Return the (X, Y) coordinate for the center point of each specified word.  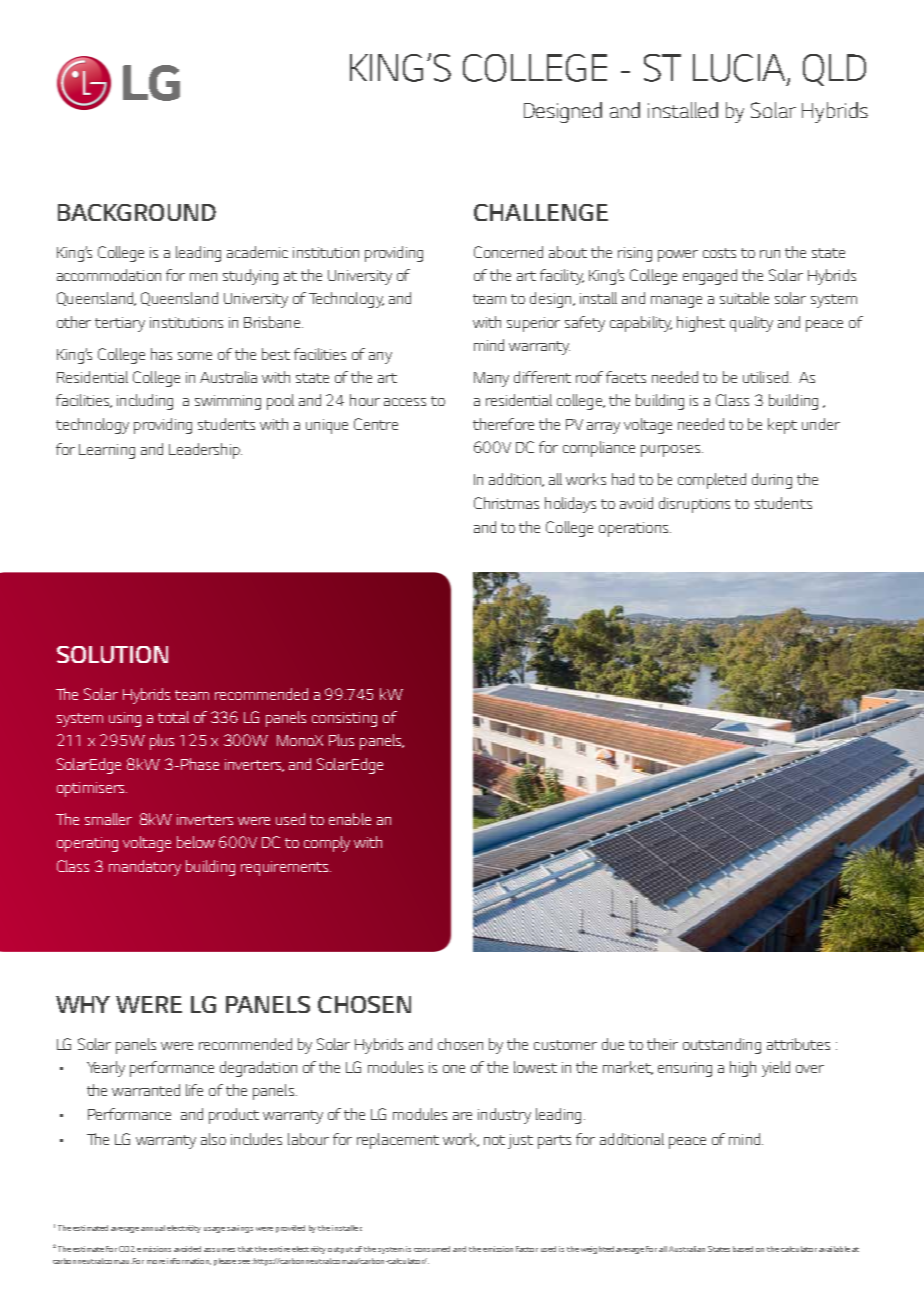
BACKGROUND (137, 212)
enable (350, 819)
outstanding (722, 1046)
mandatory (145, 868)
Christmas (506, 503)
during (772, 481)
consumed (432, 1249)
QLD (834, 70)
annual (153, 1228)
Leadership (205, 451)
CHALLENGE (541, 212)
